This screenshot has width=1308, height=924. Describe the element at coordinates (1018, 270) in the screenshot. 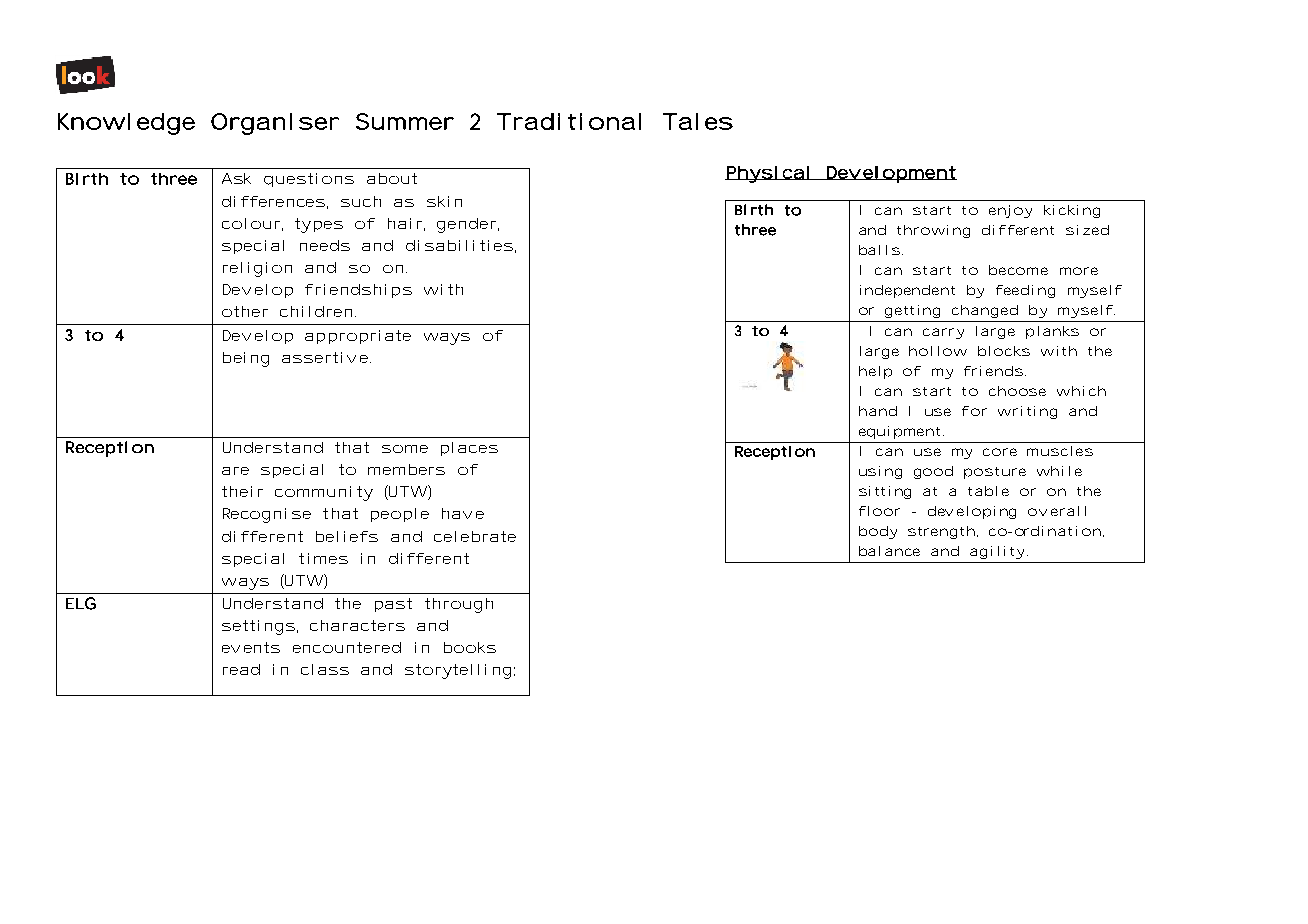

I see `become` at that location.
